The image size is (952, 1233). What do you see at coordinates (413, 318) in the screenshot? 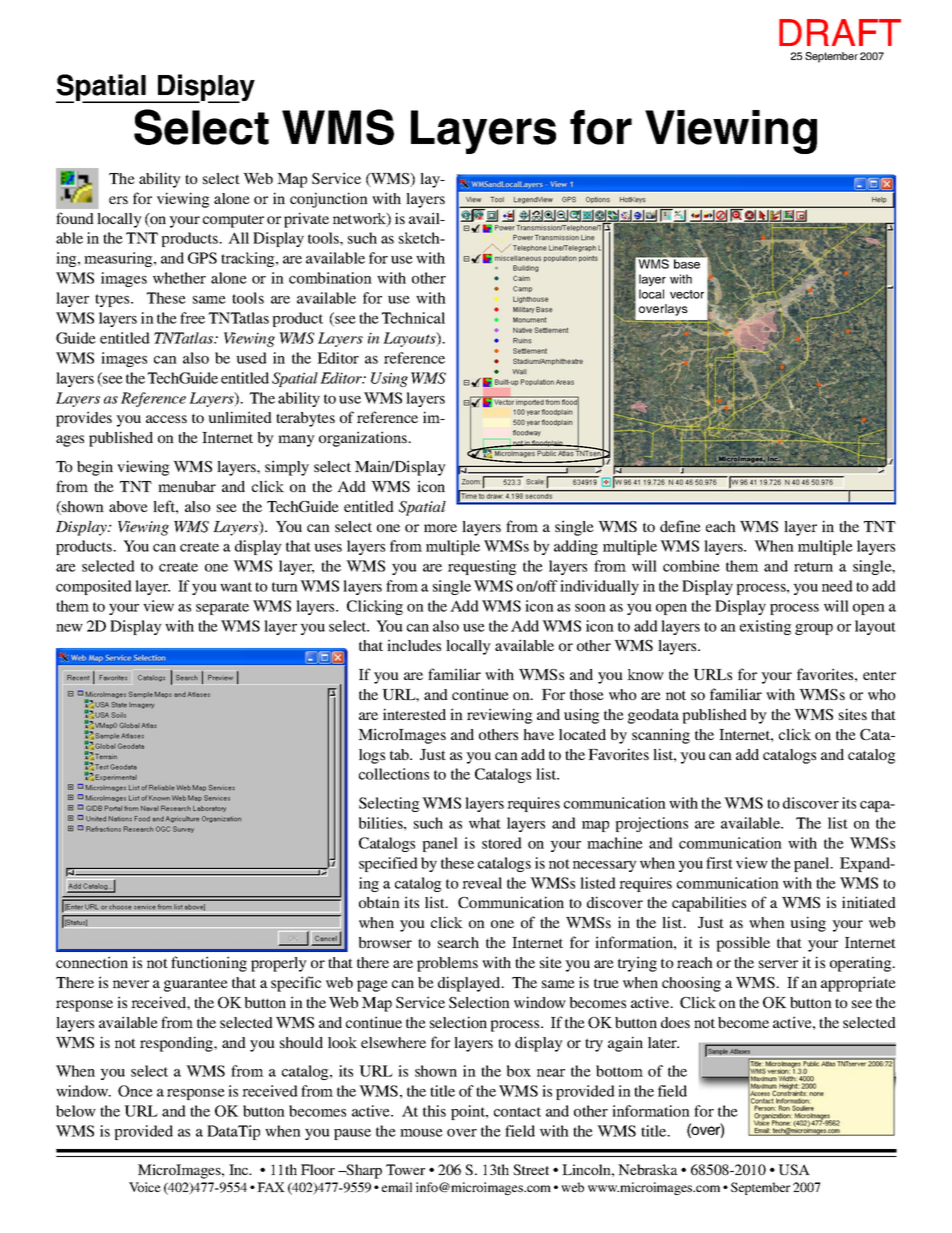
I see `Technical` at bounding box center [413, 318].
